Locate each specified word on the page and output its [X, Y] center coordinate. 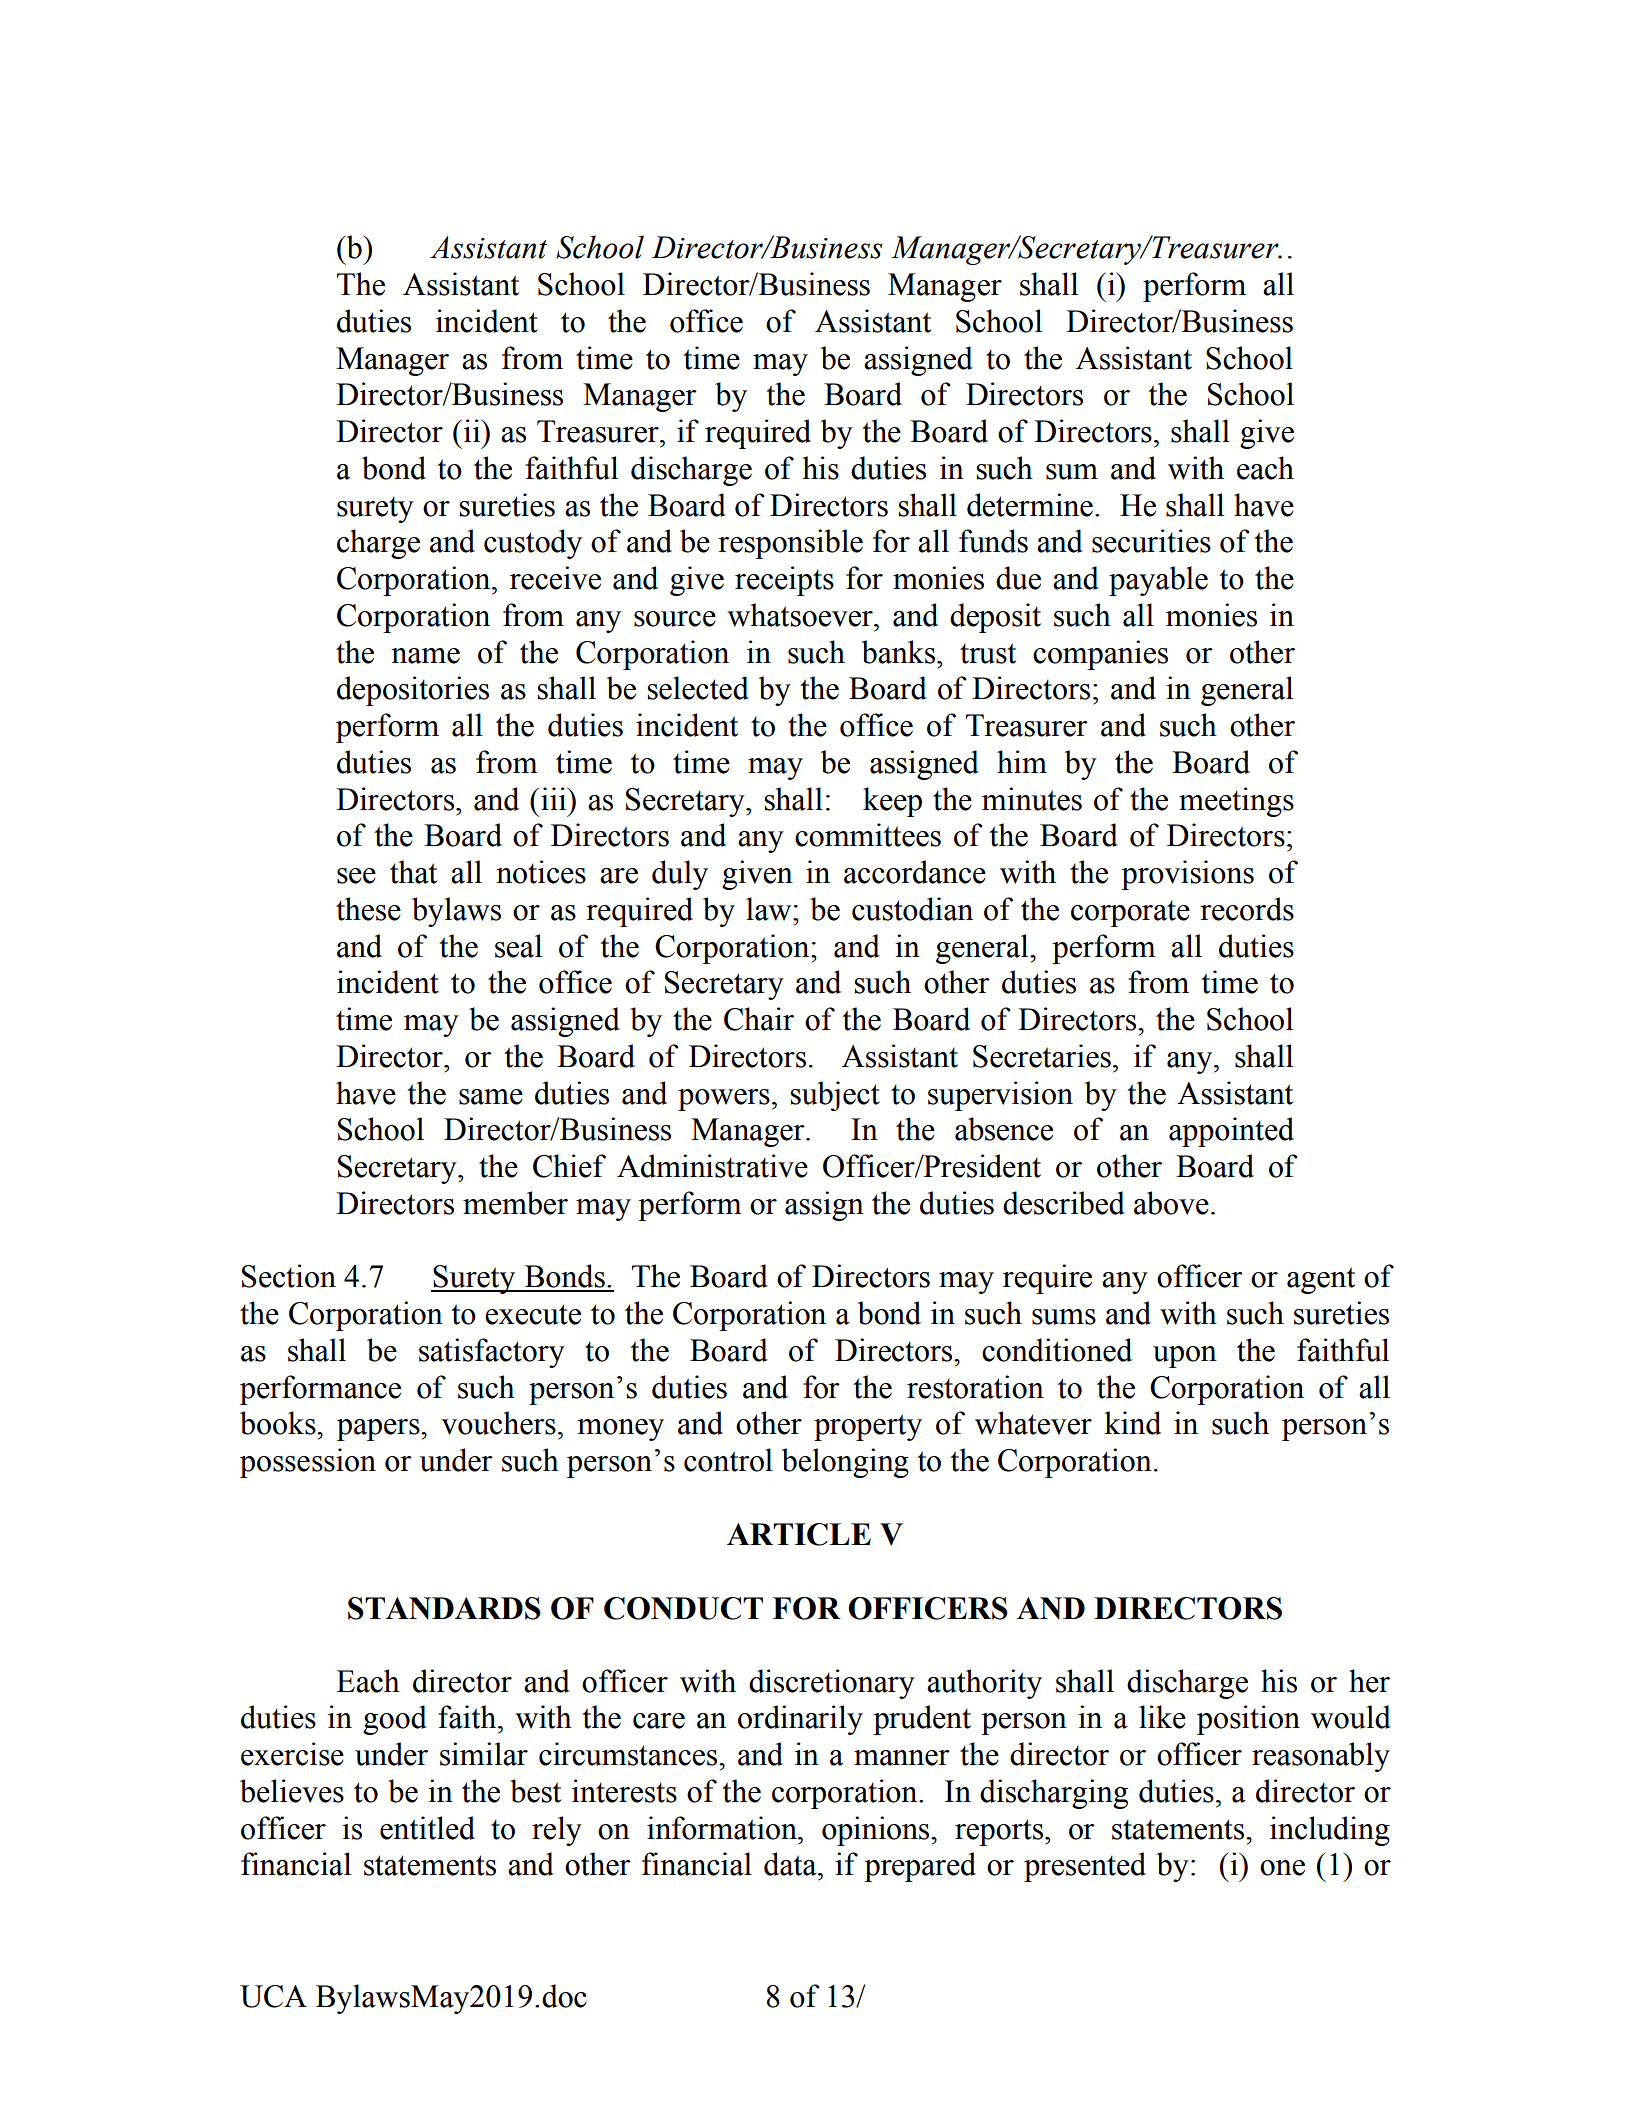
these [368, 909]
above [1171, 1203]
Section [289, 1276]
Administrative [712, 1166]
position [1248, 1720]
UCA [273, 1996]
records [1247, 909]
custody [533, 544]
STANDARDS [444, 1608]
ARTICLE [799, 1534]
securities [1151, 541]
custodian [912, 909]
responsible [790, 544]
